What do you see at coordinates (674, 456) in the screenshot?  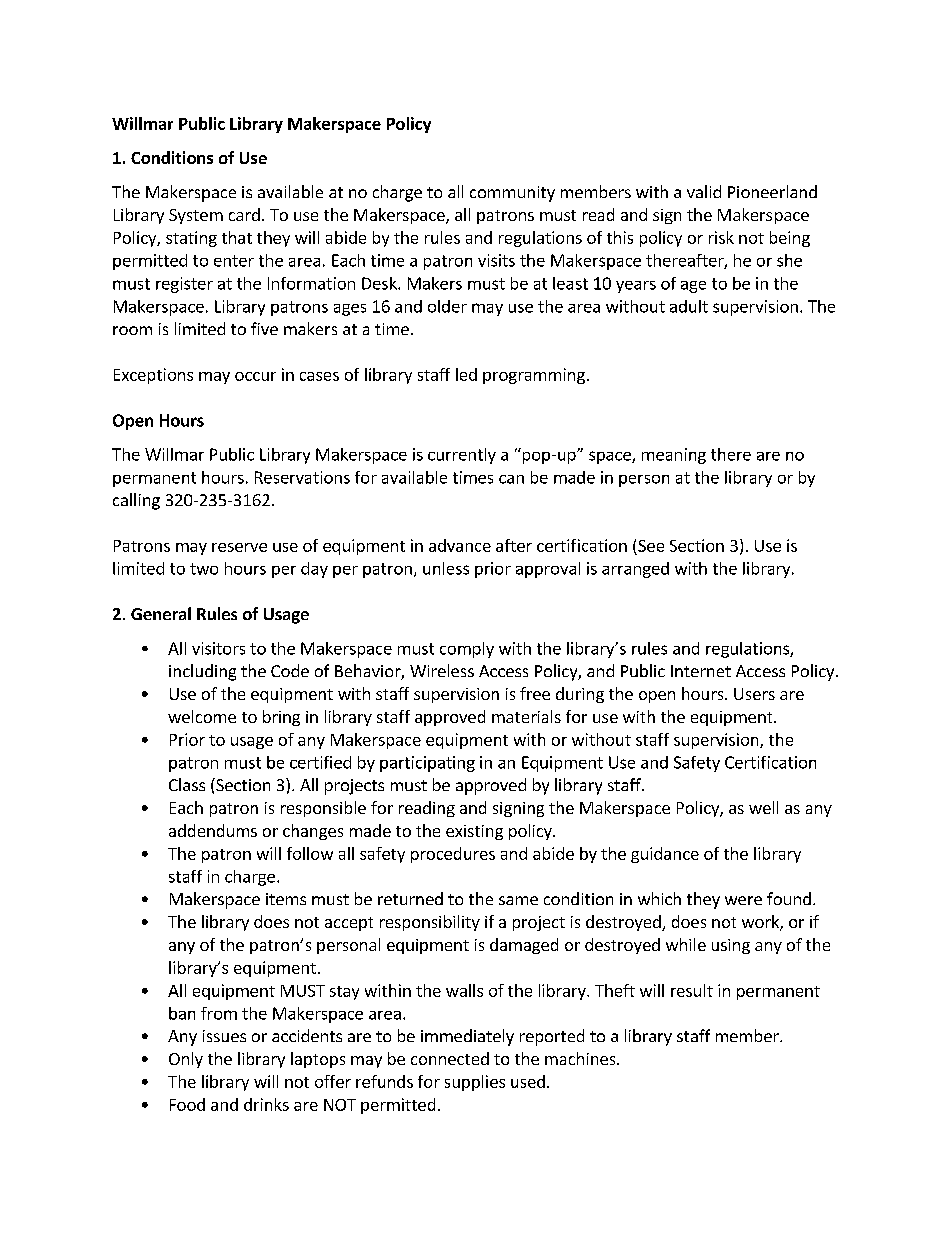 I see `meaning` at bounding box center [674, 456].
